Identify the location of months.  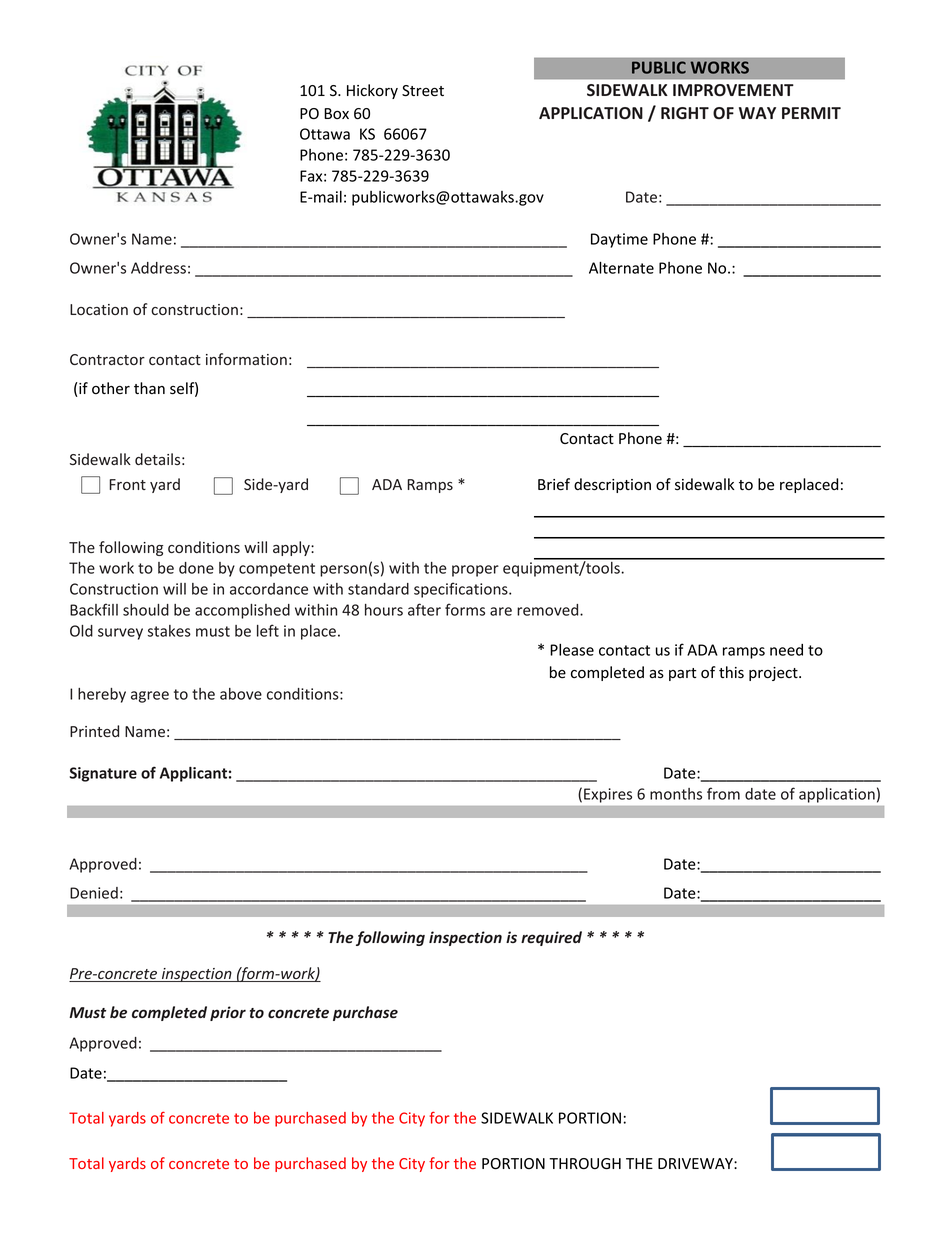
(676, 794).
